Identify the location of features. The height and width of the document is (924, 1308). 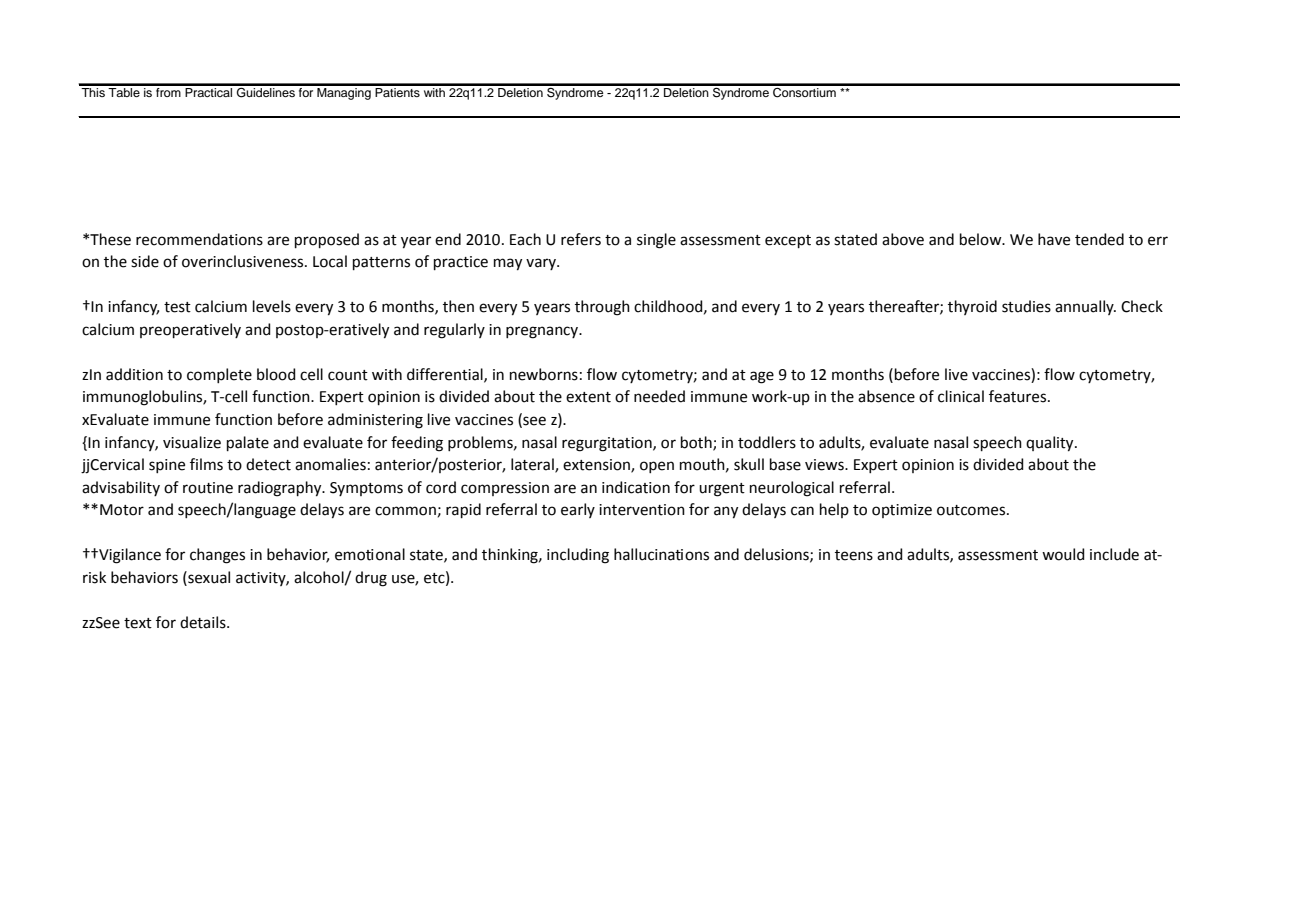
(1019, 396).
